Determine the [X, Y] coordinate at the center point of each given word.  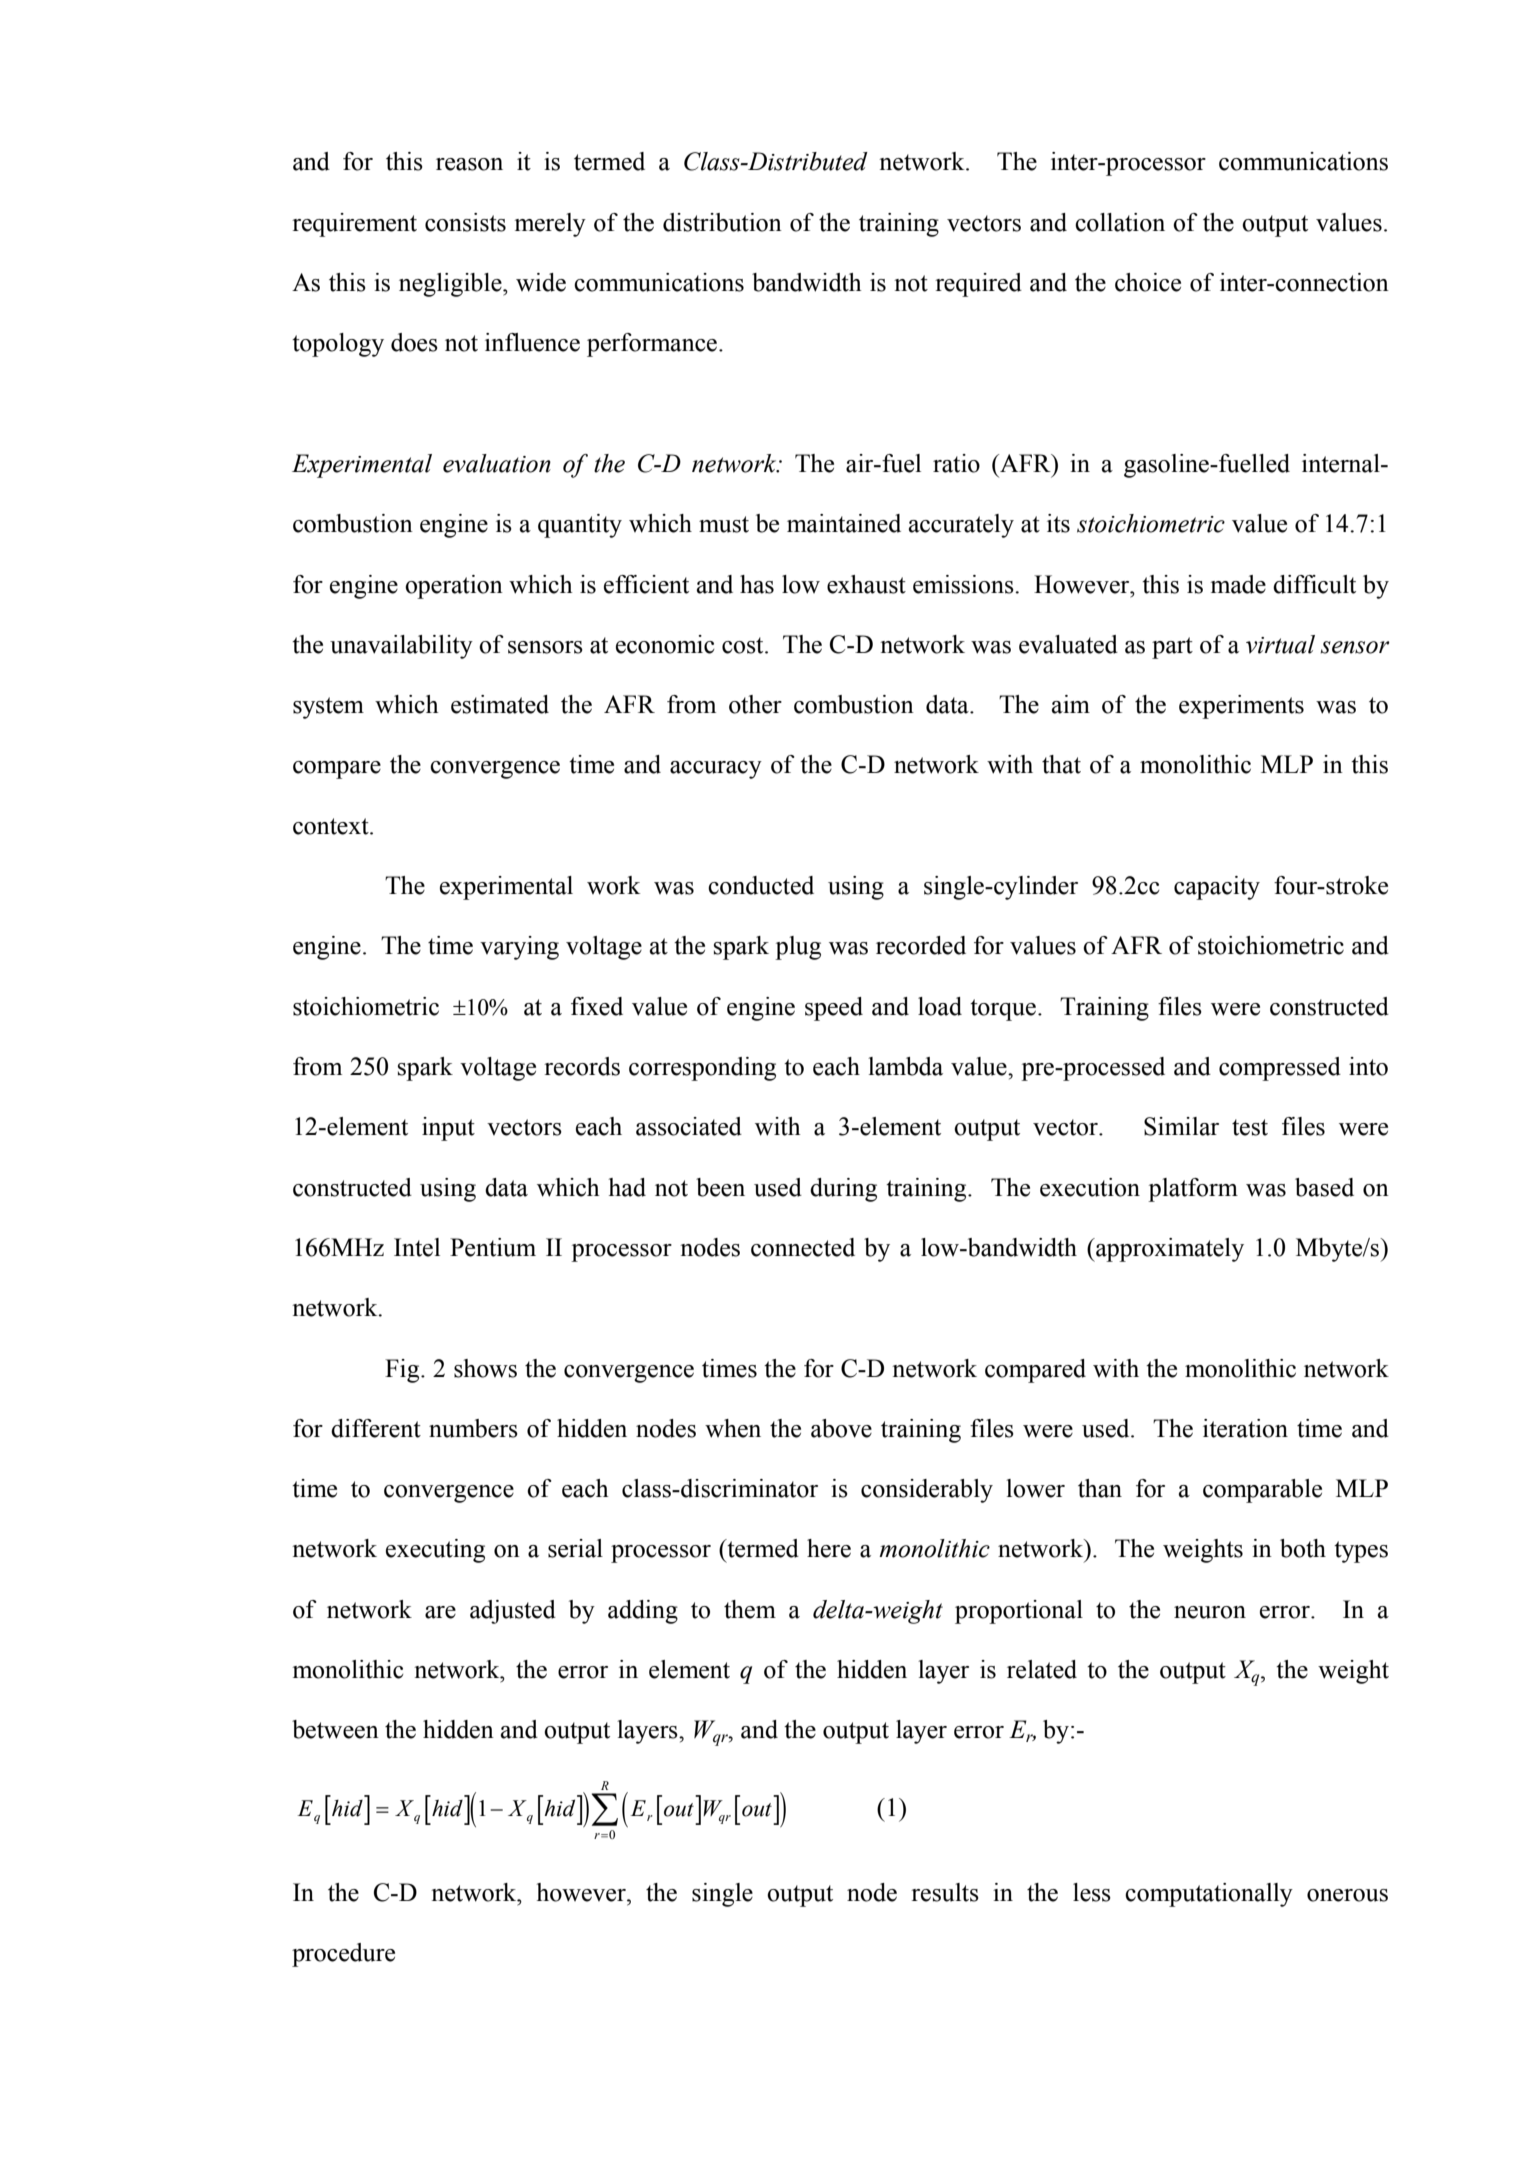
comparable [1262, 1491]
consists [465, 222]
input [448, 1129]
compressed [1280, 1069]
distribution [722, 222]
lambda [905, 1066]
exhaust [866, 584]
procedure [343, 1955]
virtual [1280, 644]
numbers [473, 1428]
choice [1148, 282]
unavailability [401, 647]
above [841, 1428]
